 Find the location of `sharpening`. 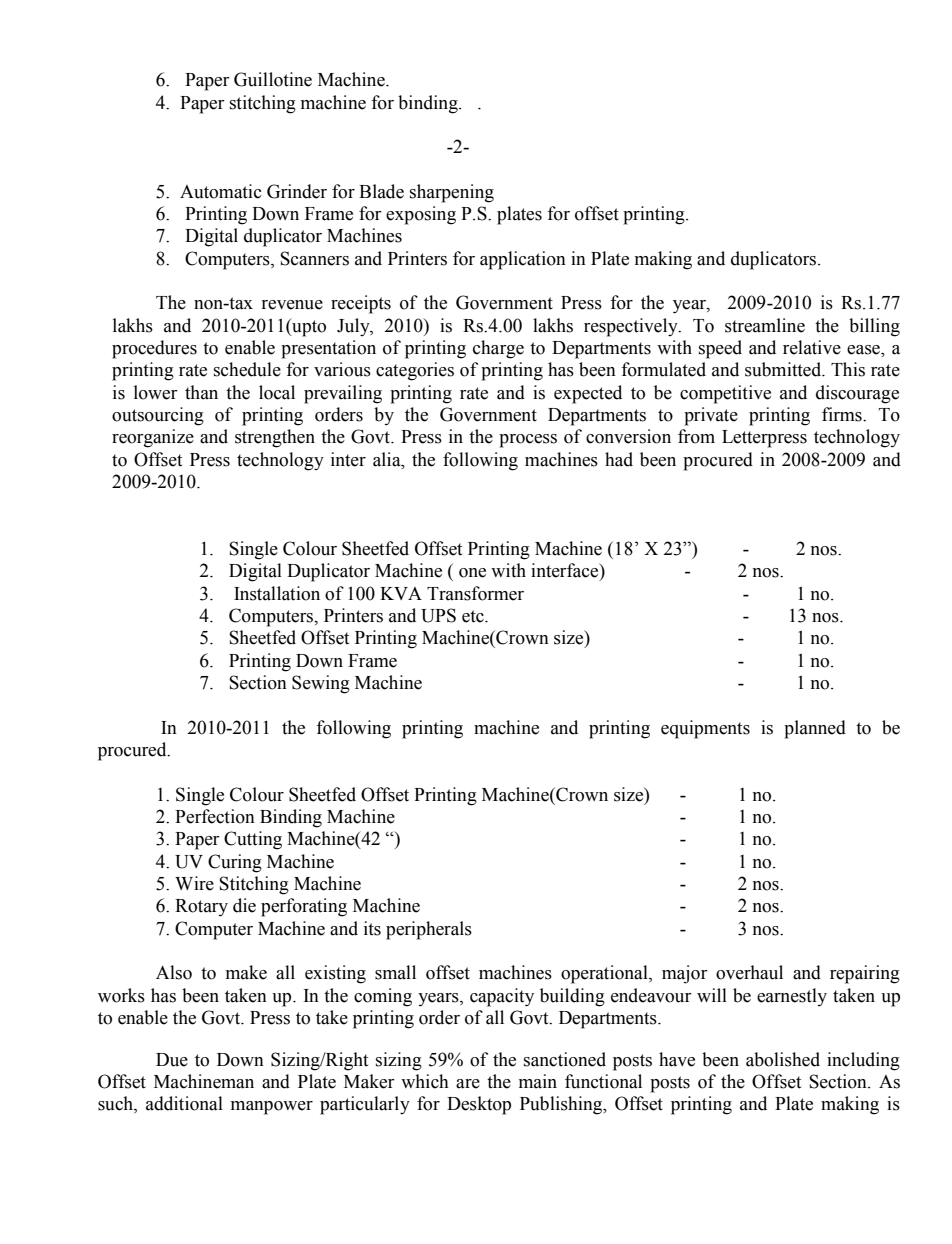

sharpening is located at coordinates (452, 193).
